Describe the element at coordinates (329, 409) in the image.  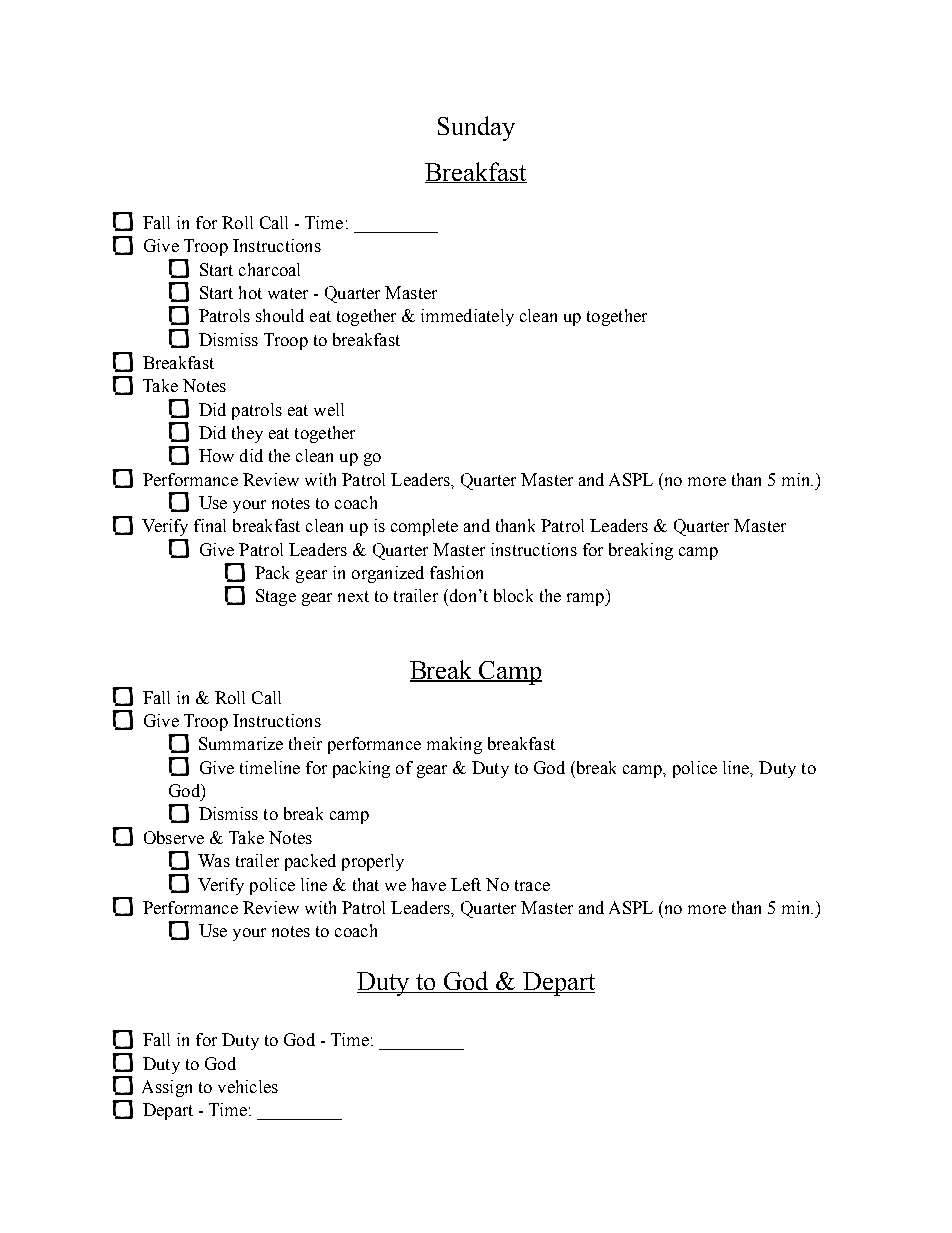
I see `well` at that location.
